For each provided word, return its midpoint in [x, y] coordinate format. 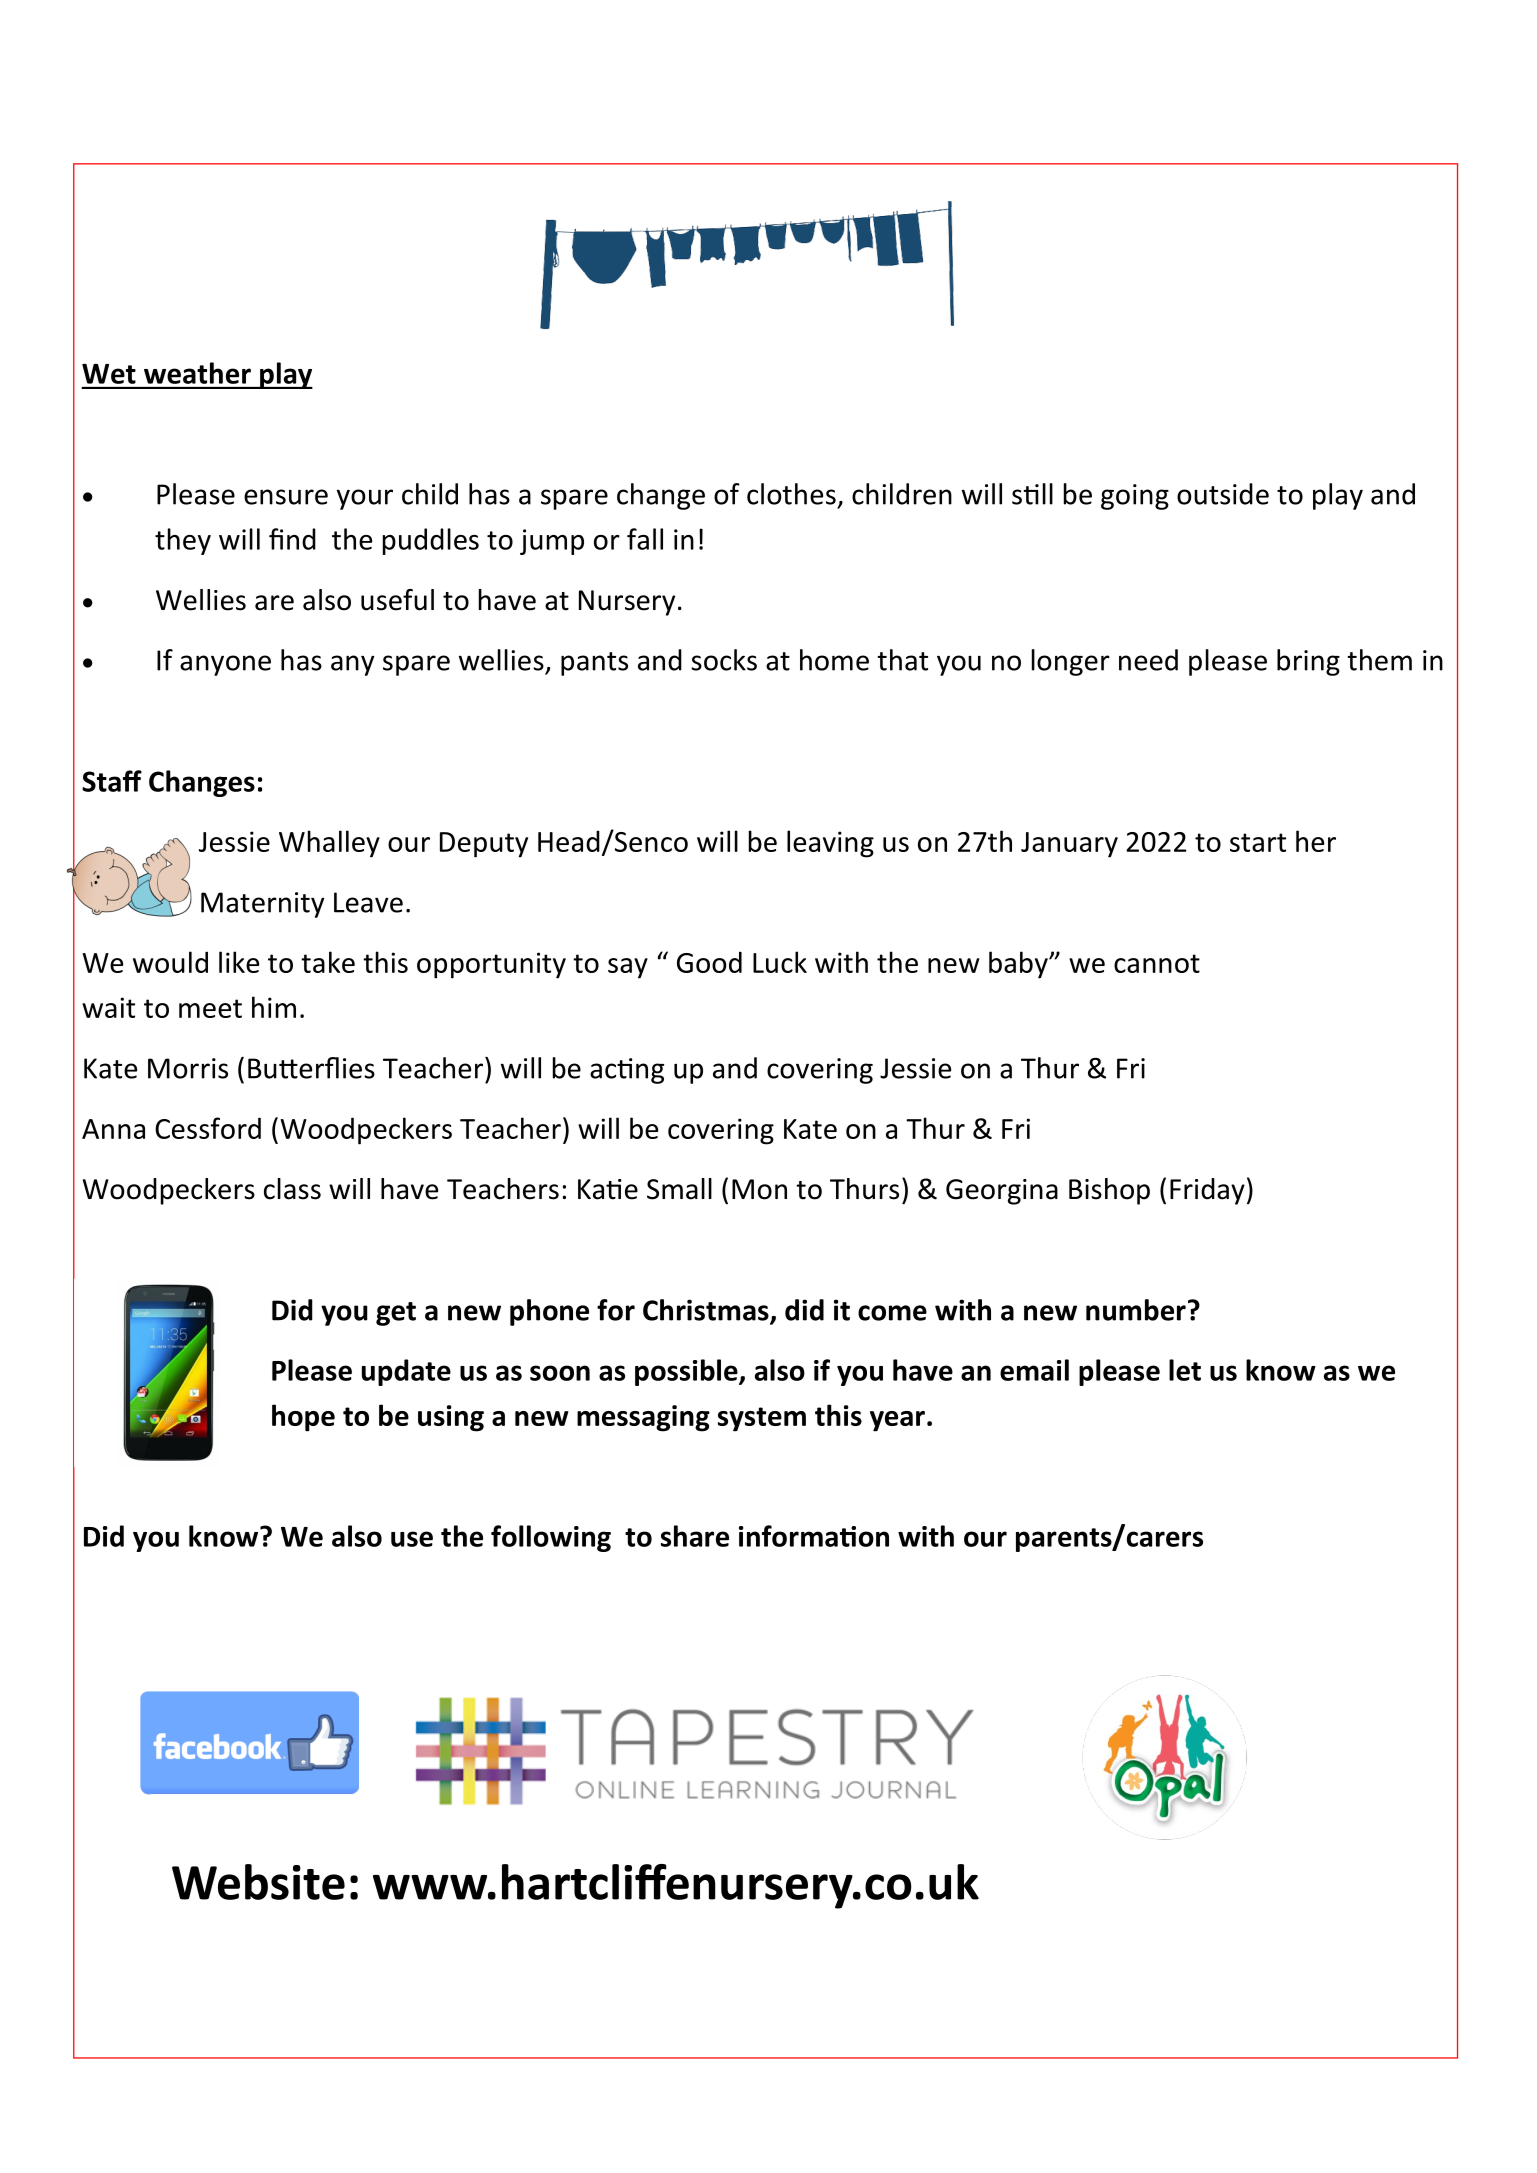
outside [1223, 494]
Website [258, 1882]
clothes [791, 494]
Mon [759, 1189]
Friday [1207, 1191]
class [292, 1189]
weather [197, 373]
